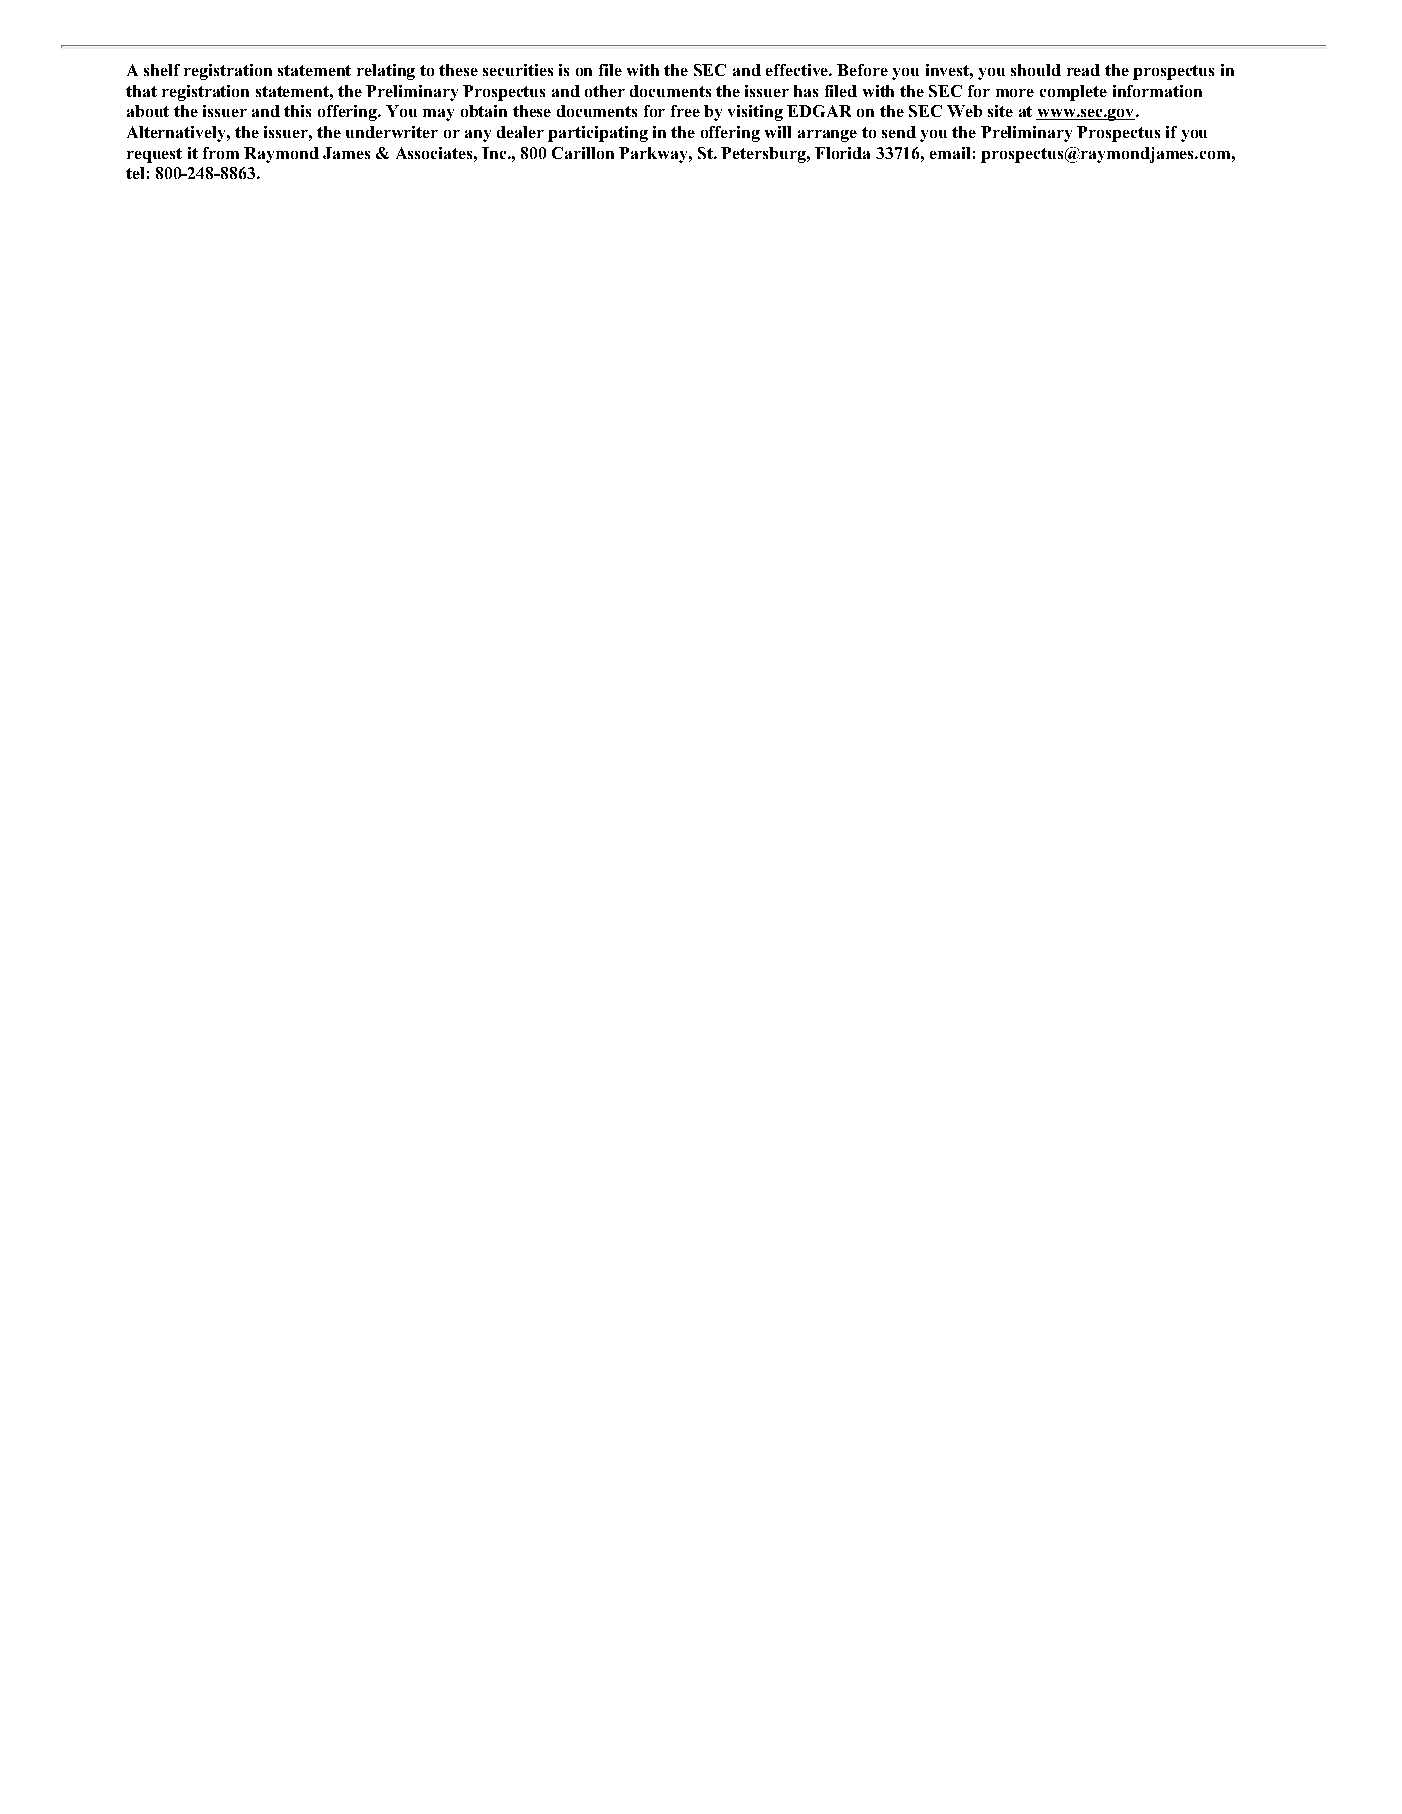 The height and width of the page is (1814, 1402). Describe the element at coordinates (518, 70) in the page. I see `securities` at that location.
